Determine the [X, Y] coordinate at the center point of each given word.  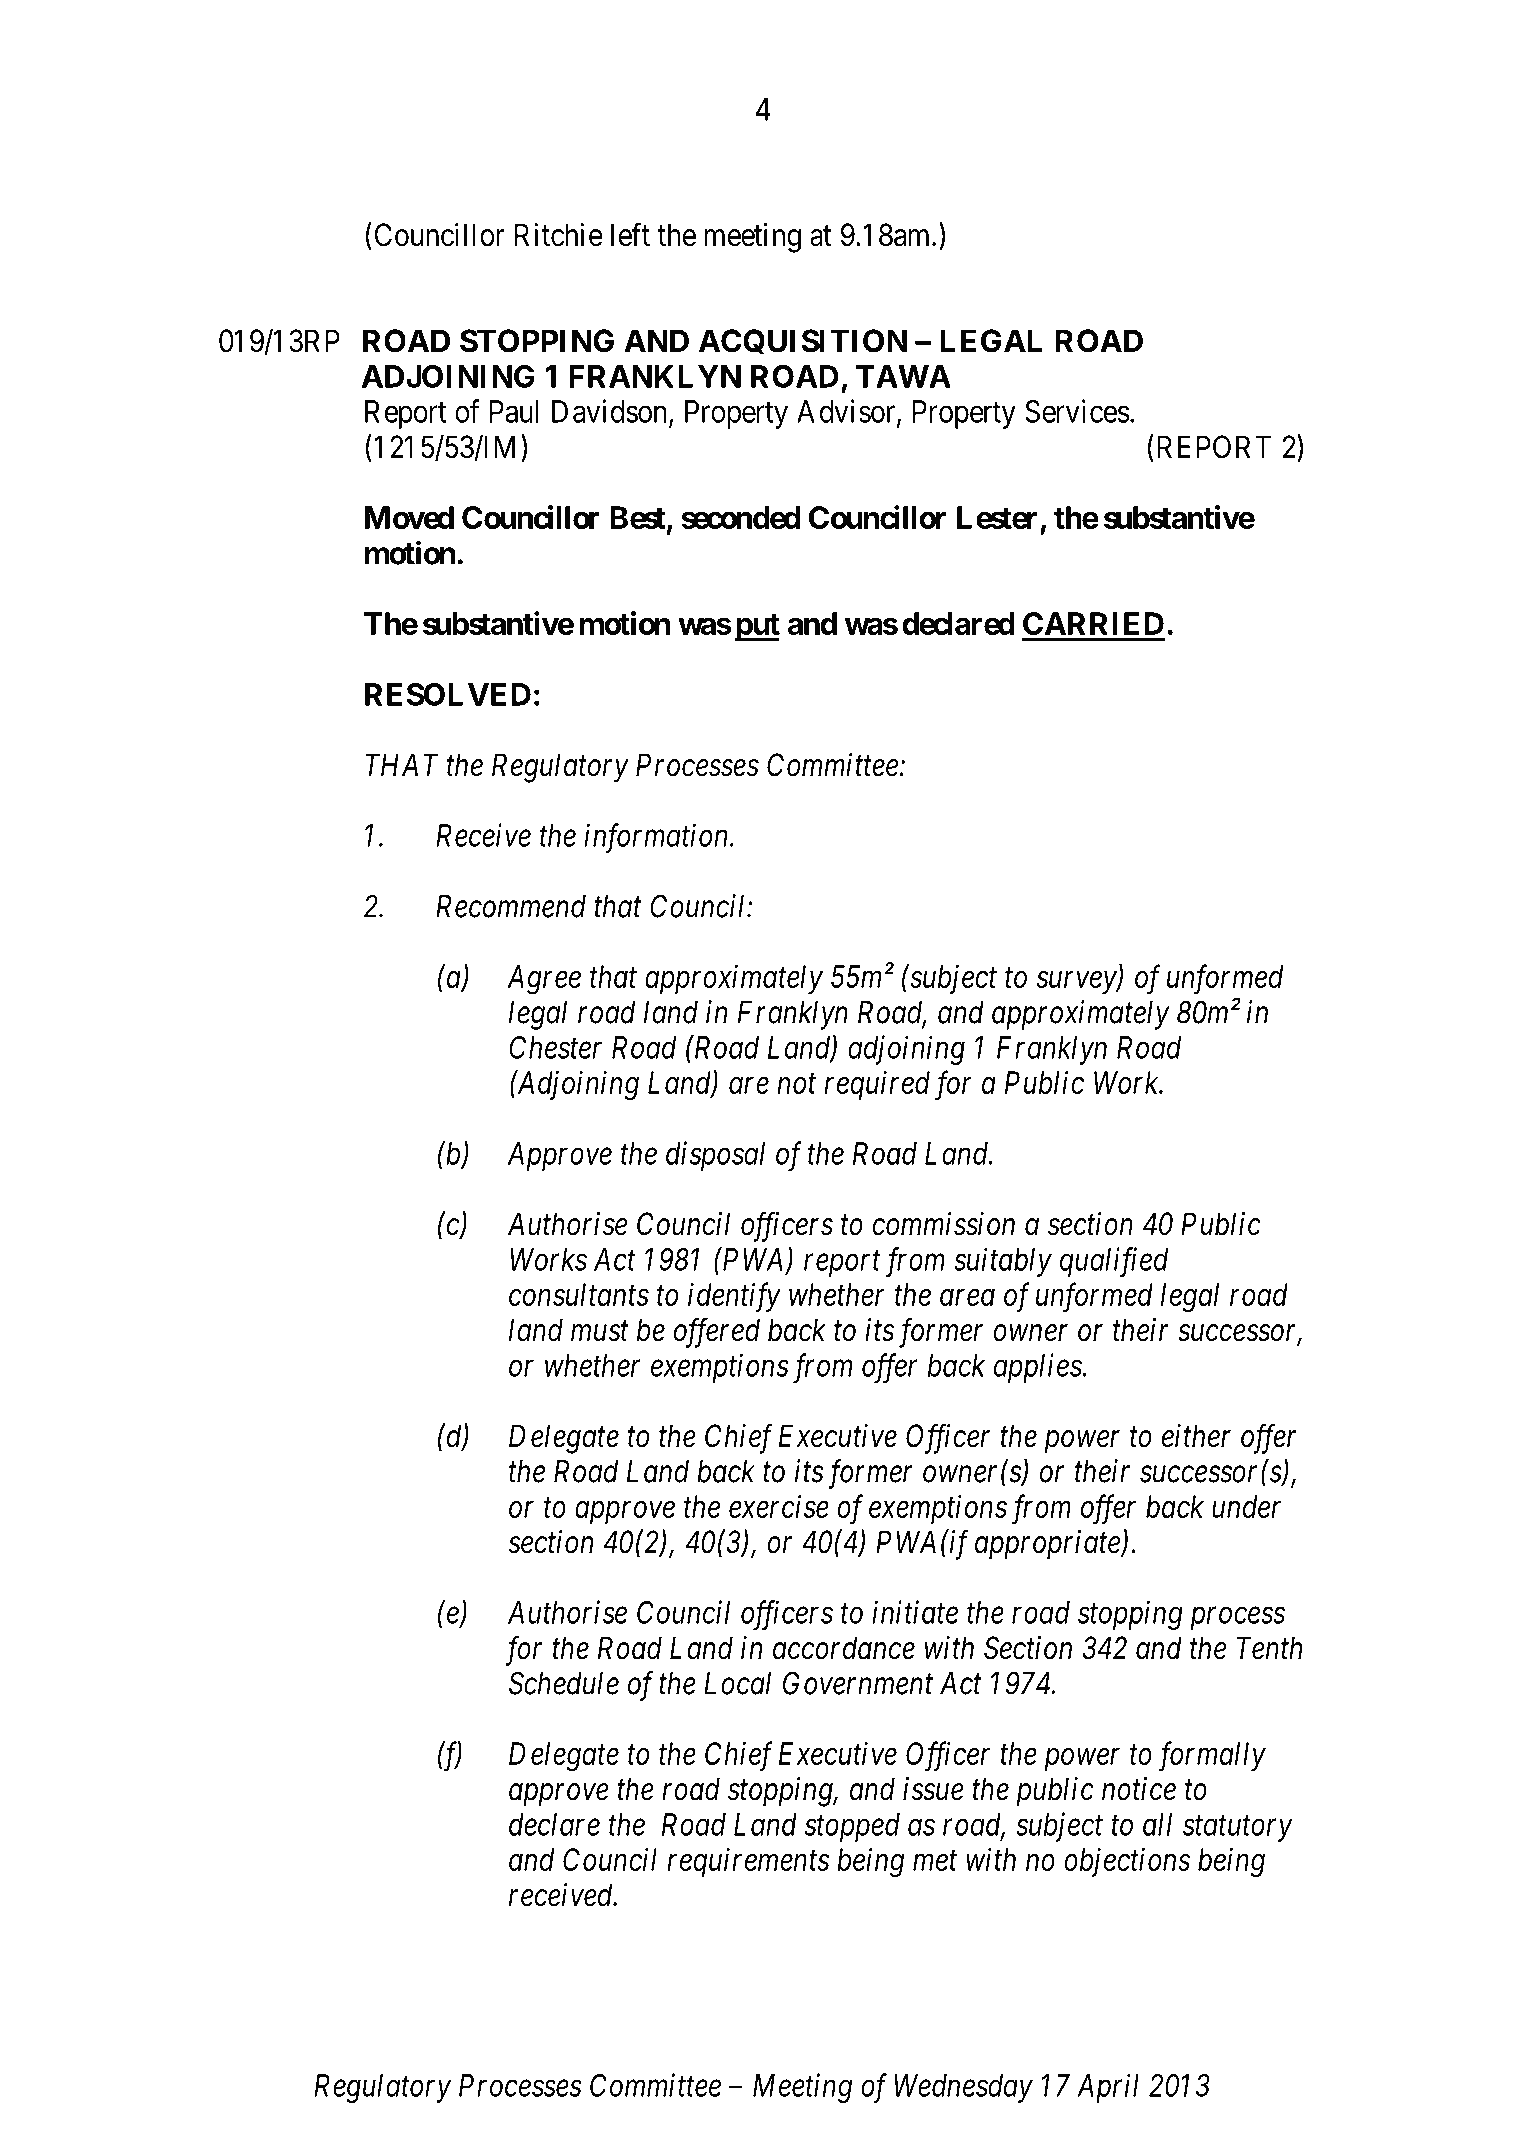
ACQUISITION [803, 341]
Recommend [511, 906]
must [599, 1332]
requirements [748, 1862]
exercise [779, 1506]
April [1108, 2088]
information [657, 838]
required [877, 1085]
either [1196, 1436]
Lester [997, 517]
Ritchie [559, 235]
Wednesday [963, 2088]
